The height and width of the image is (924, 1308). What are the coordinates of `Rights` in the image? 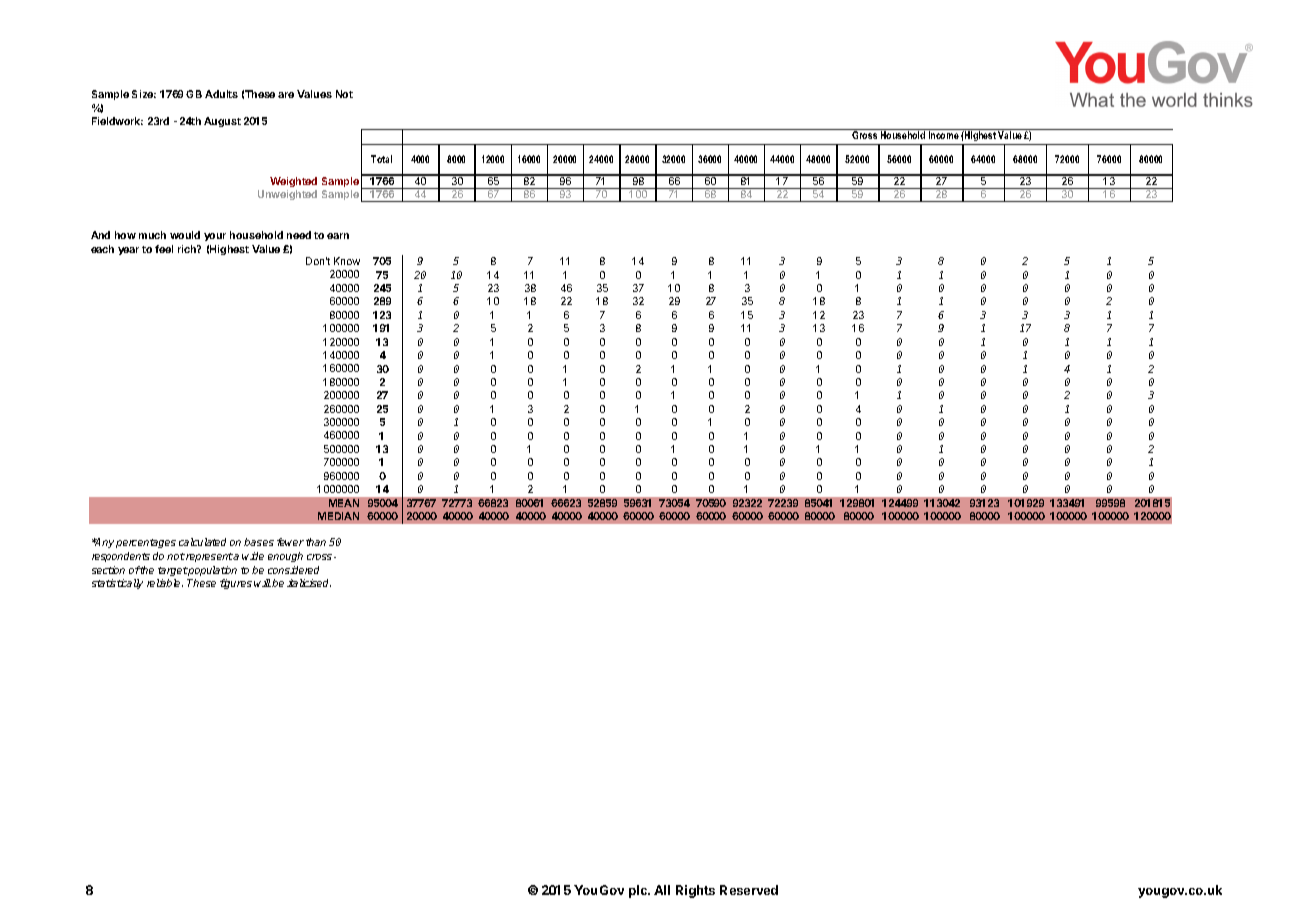 It's located at (695, 891).
